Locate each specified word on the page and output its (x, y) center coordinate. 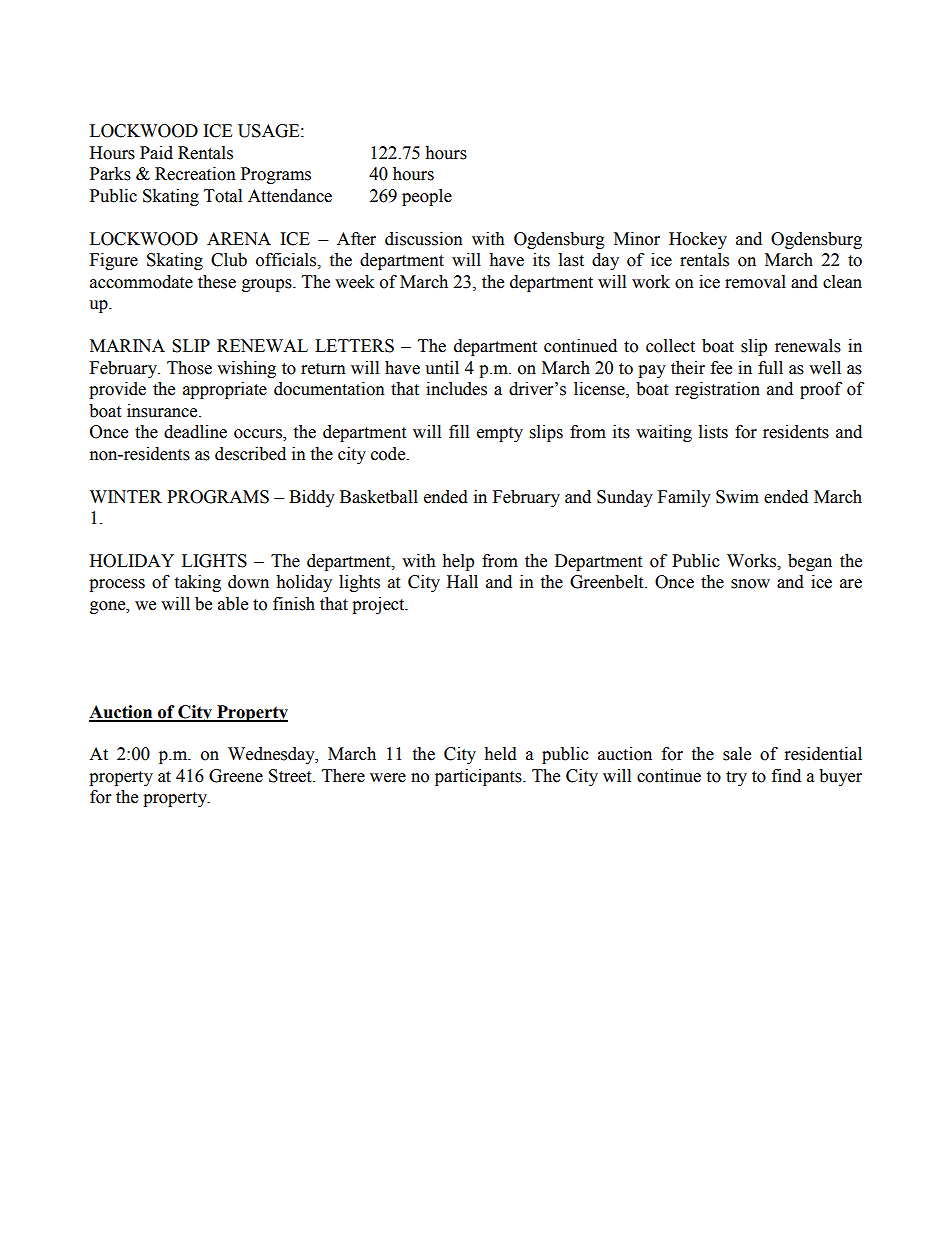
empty (500, 434)
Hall (462, 582)
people (427, 197)
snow (750, 584)
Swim (737, 497)
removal (755, 282)
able (233, 604)
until (442, 368)
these (217, 282)
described (250, 454)
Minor (637, 239)
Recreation (195, 174)
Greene (236, 776)
